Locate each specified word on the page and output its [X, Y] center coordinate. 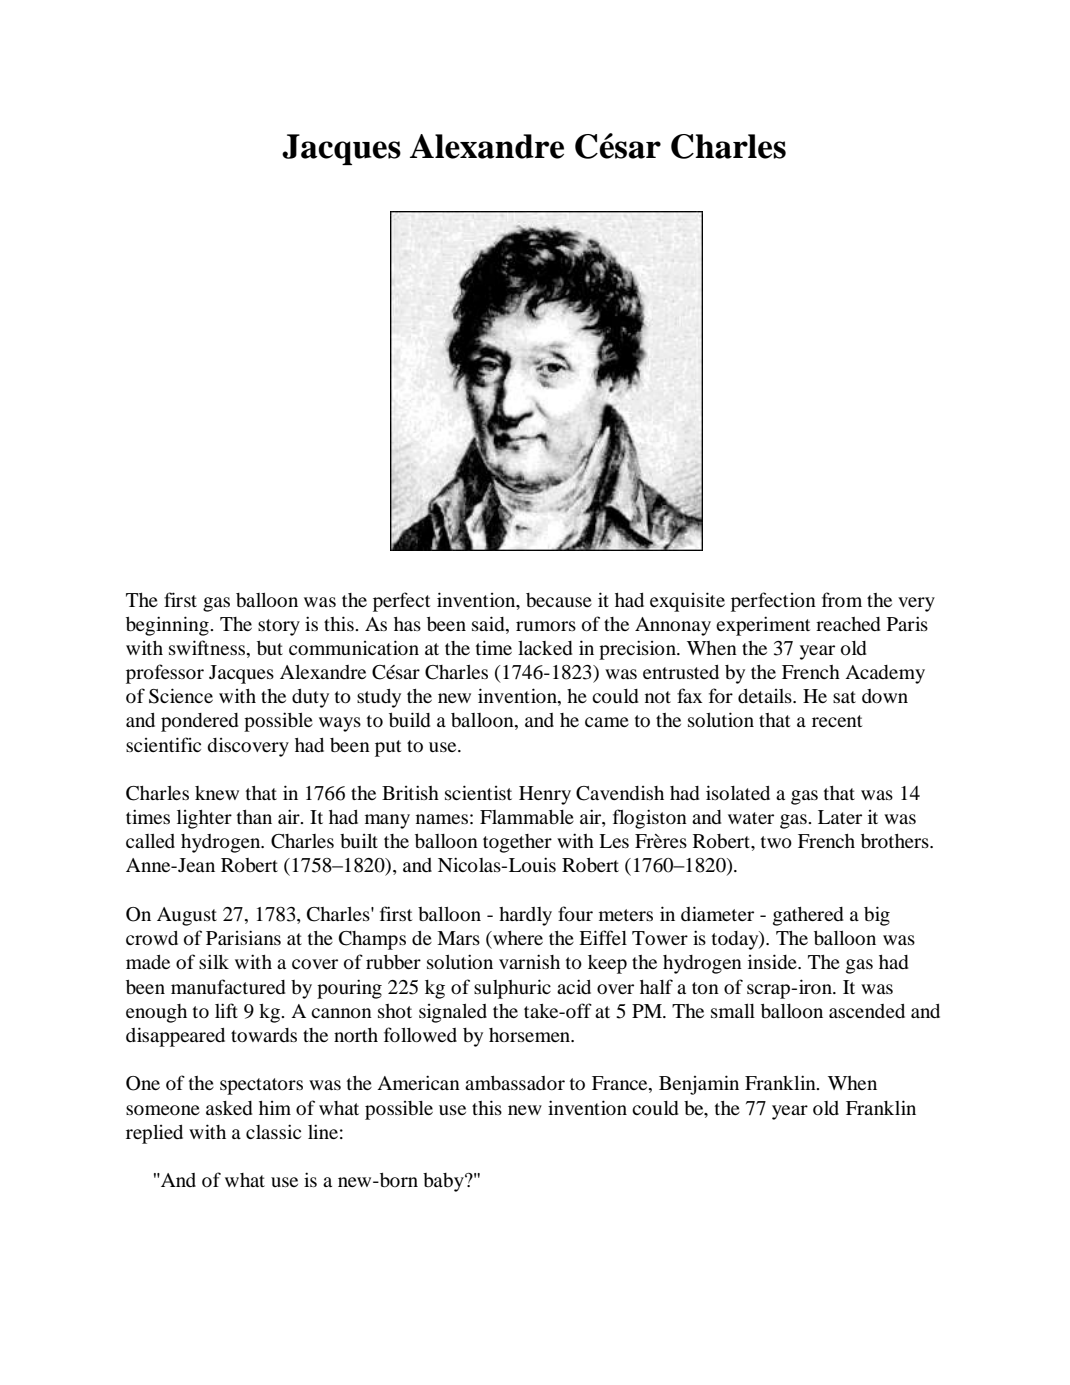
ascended [867, 1011]
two [776, 842]
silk [214, 961]
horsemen [531, 1035]
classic [273, 1131]
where [517, 938]
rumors [546, 626]
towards [264, 1035]
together [517, 843]
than [254, 817]
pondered [199, 722]
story [279, 627]
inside [773, 961]
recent [837, 721]
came [607, 722]
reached [848, 624]
